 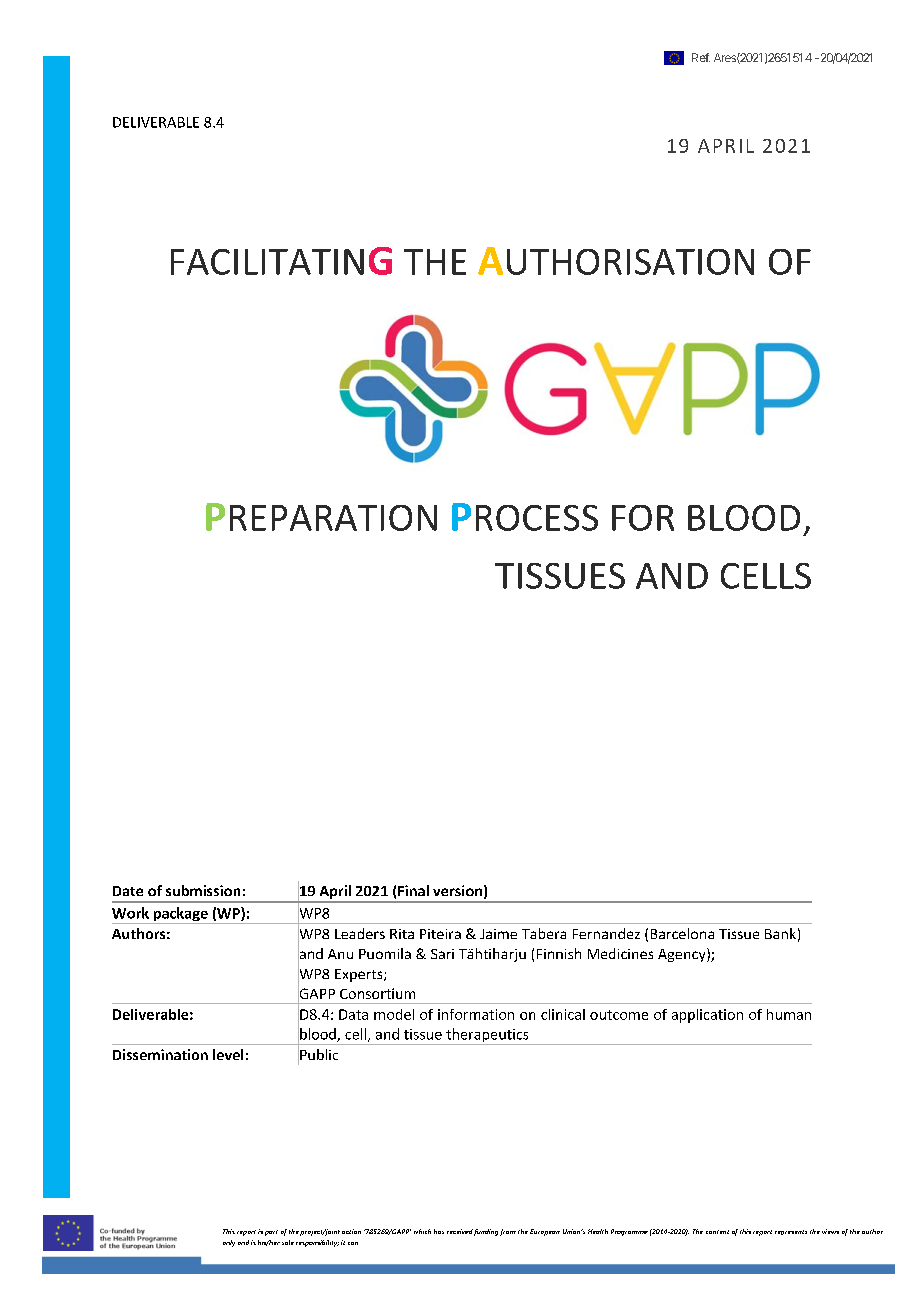 I want to click on version, so click(x=457, y=890).
